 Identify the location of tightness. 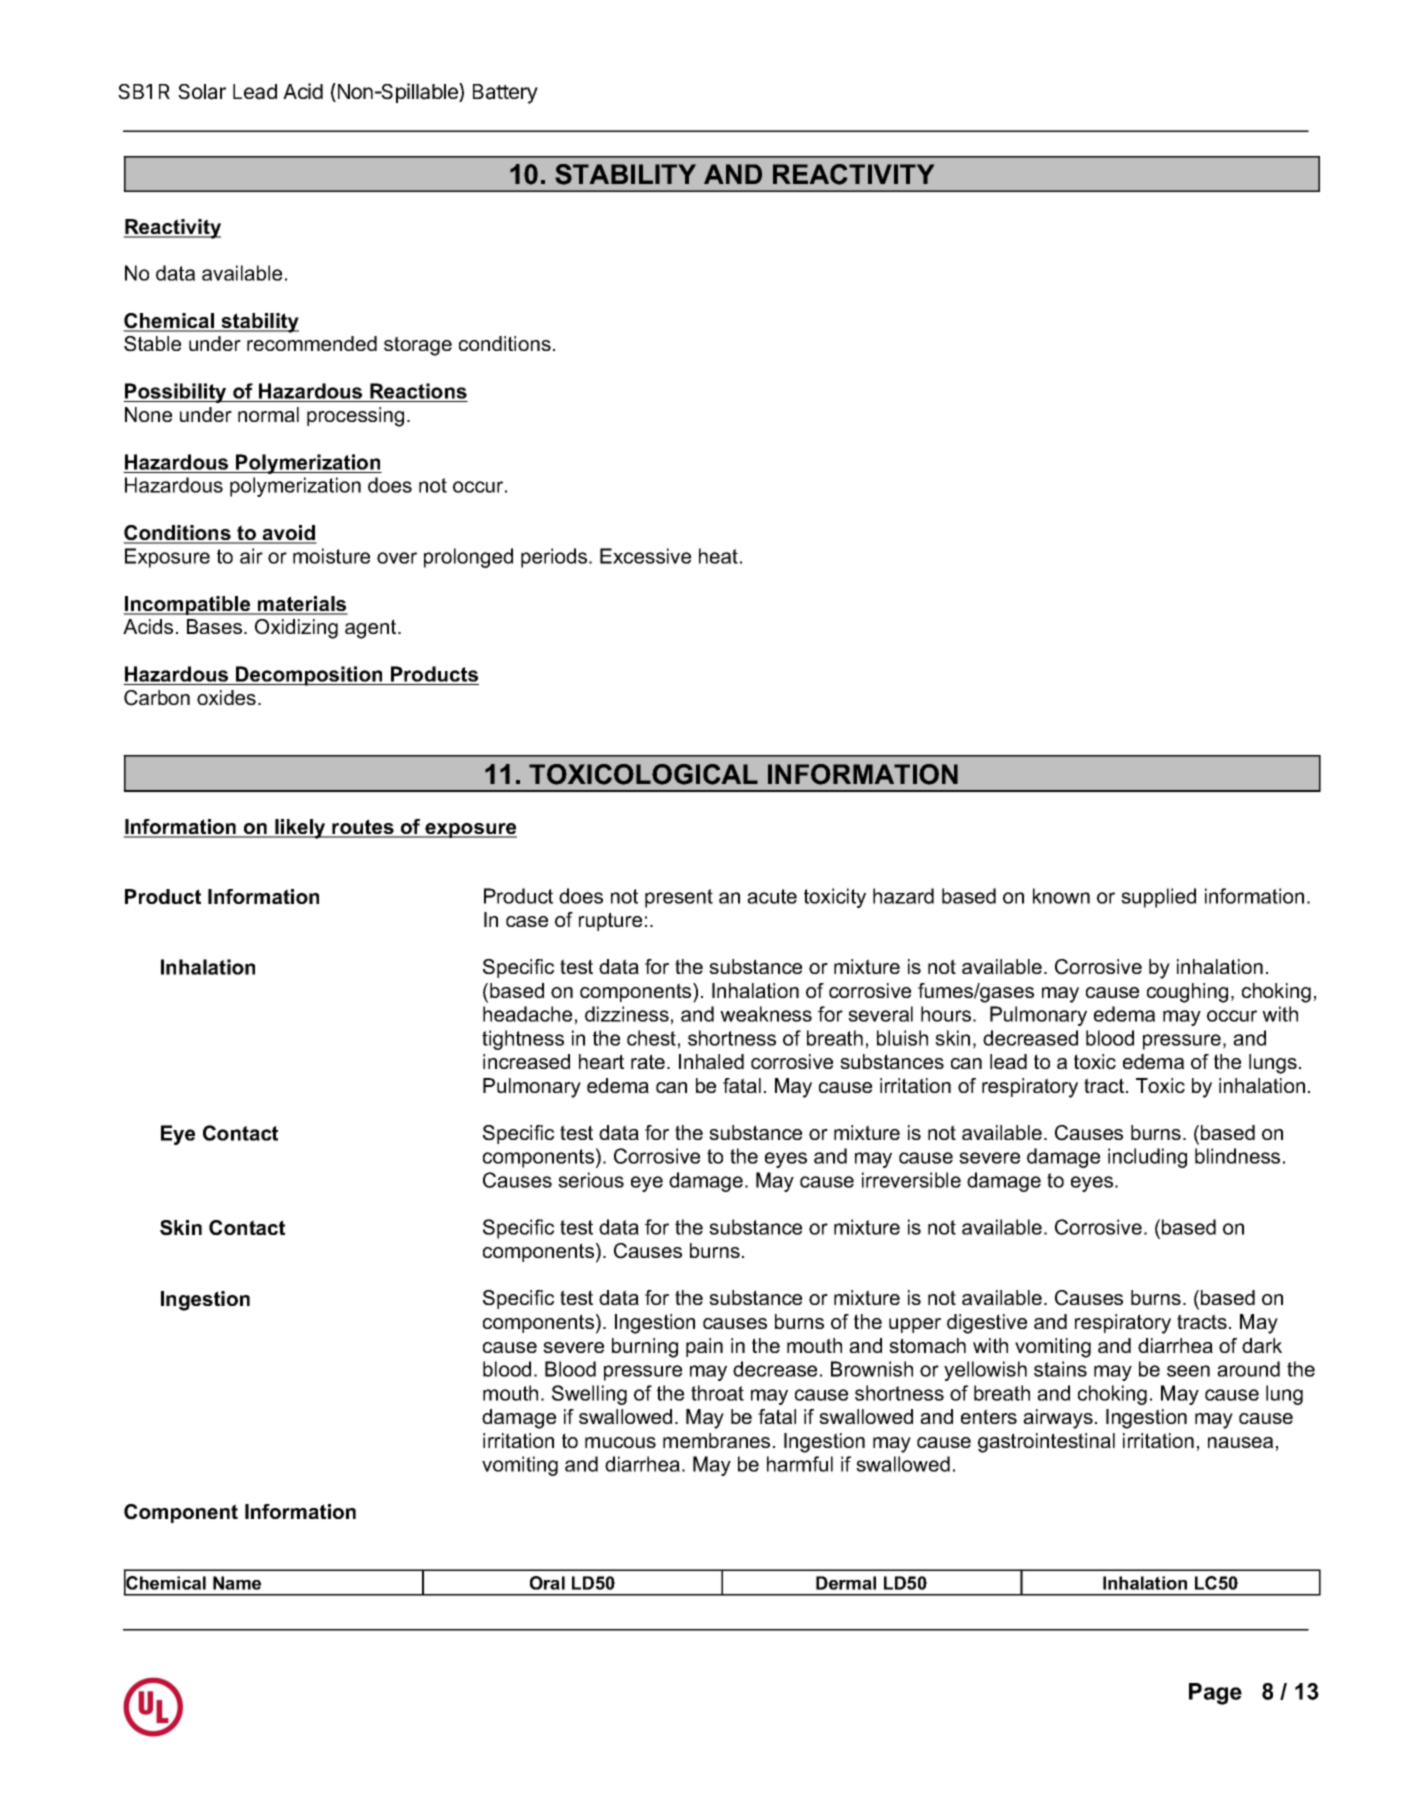
(523, 1040).
